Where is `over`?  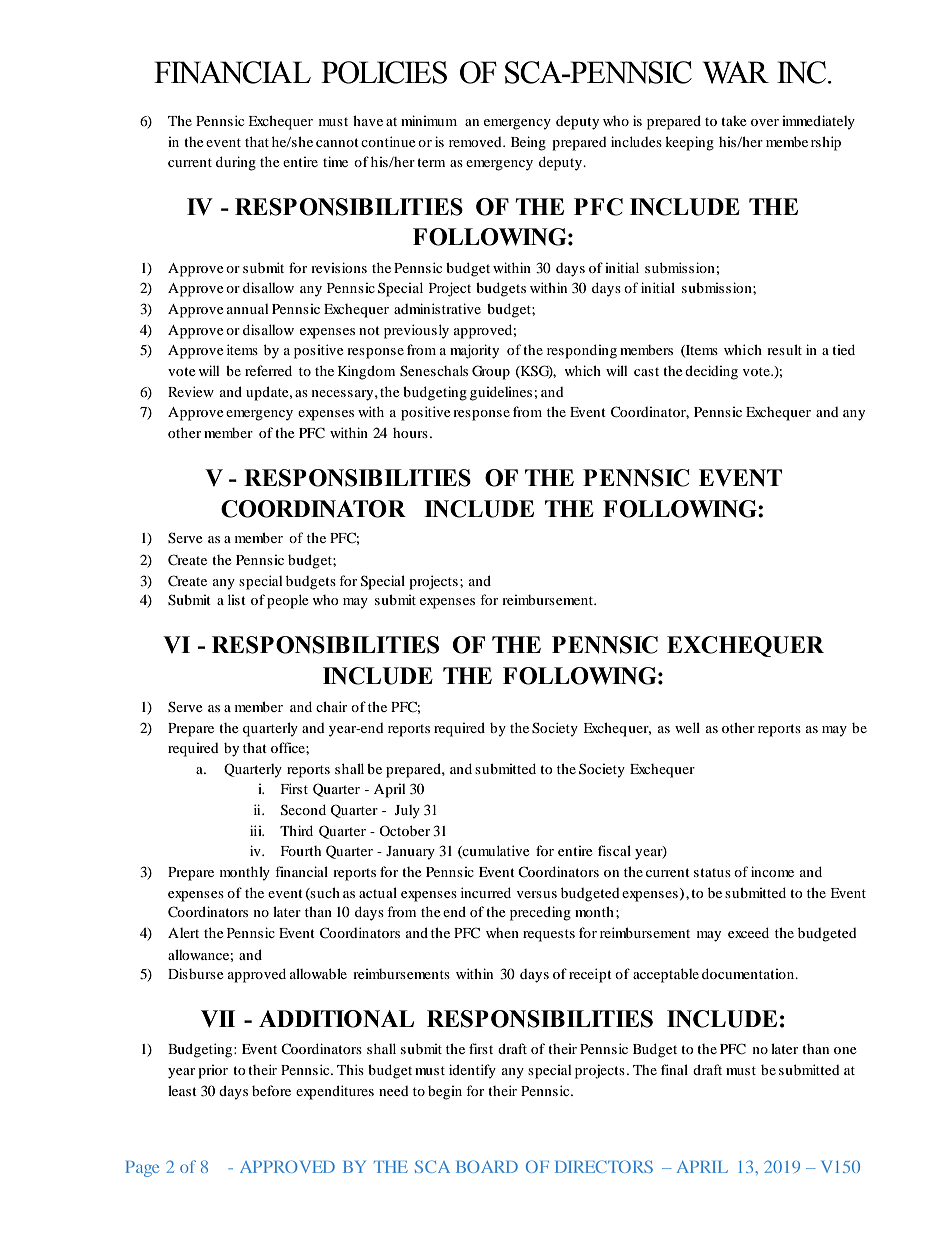 over is located at coordinates (765, 122).
